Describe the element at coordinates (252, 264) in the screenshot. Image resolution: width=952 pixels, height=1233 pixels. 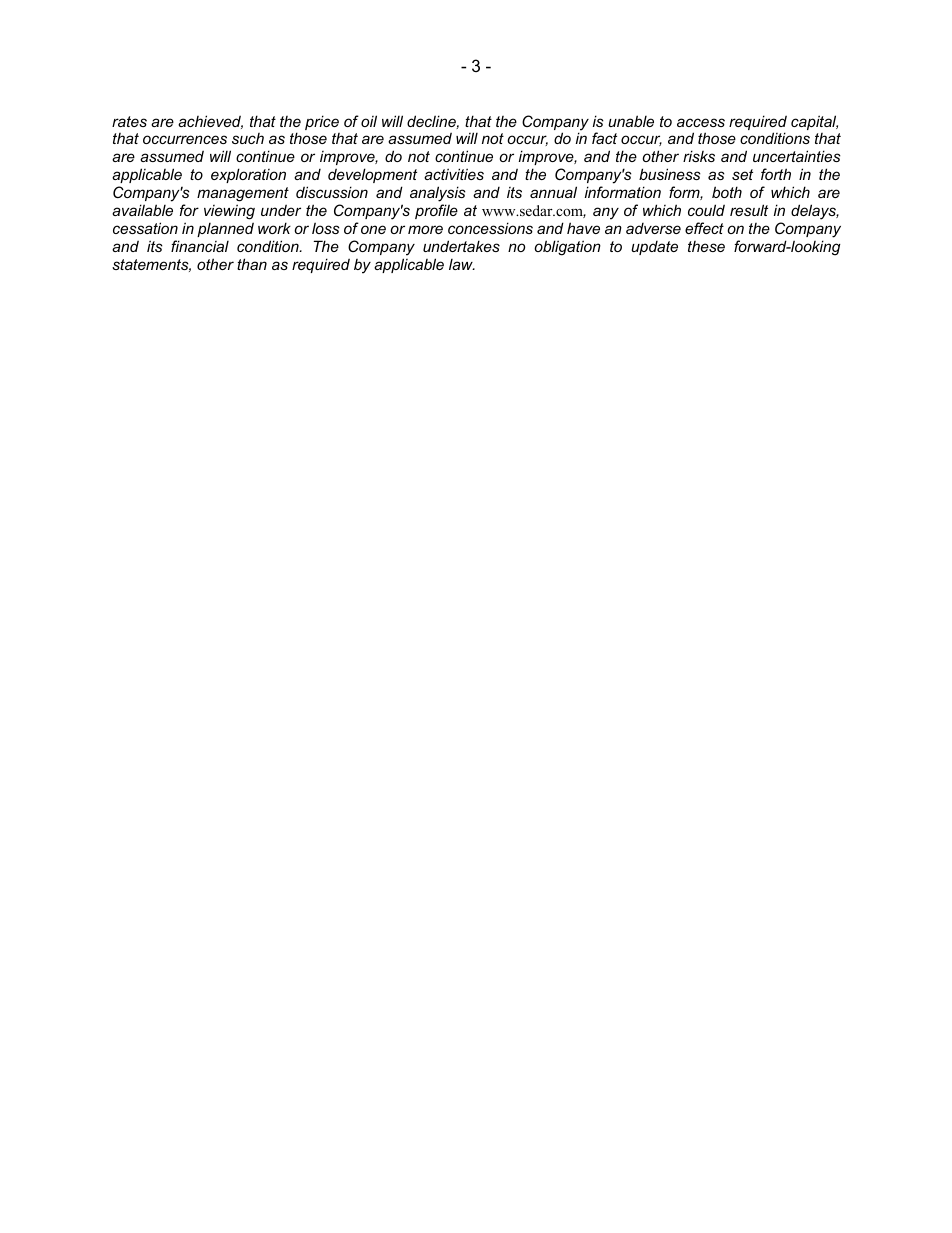
I see `than` at that location.
